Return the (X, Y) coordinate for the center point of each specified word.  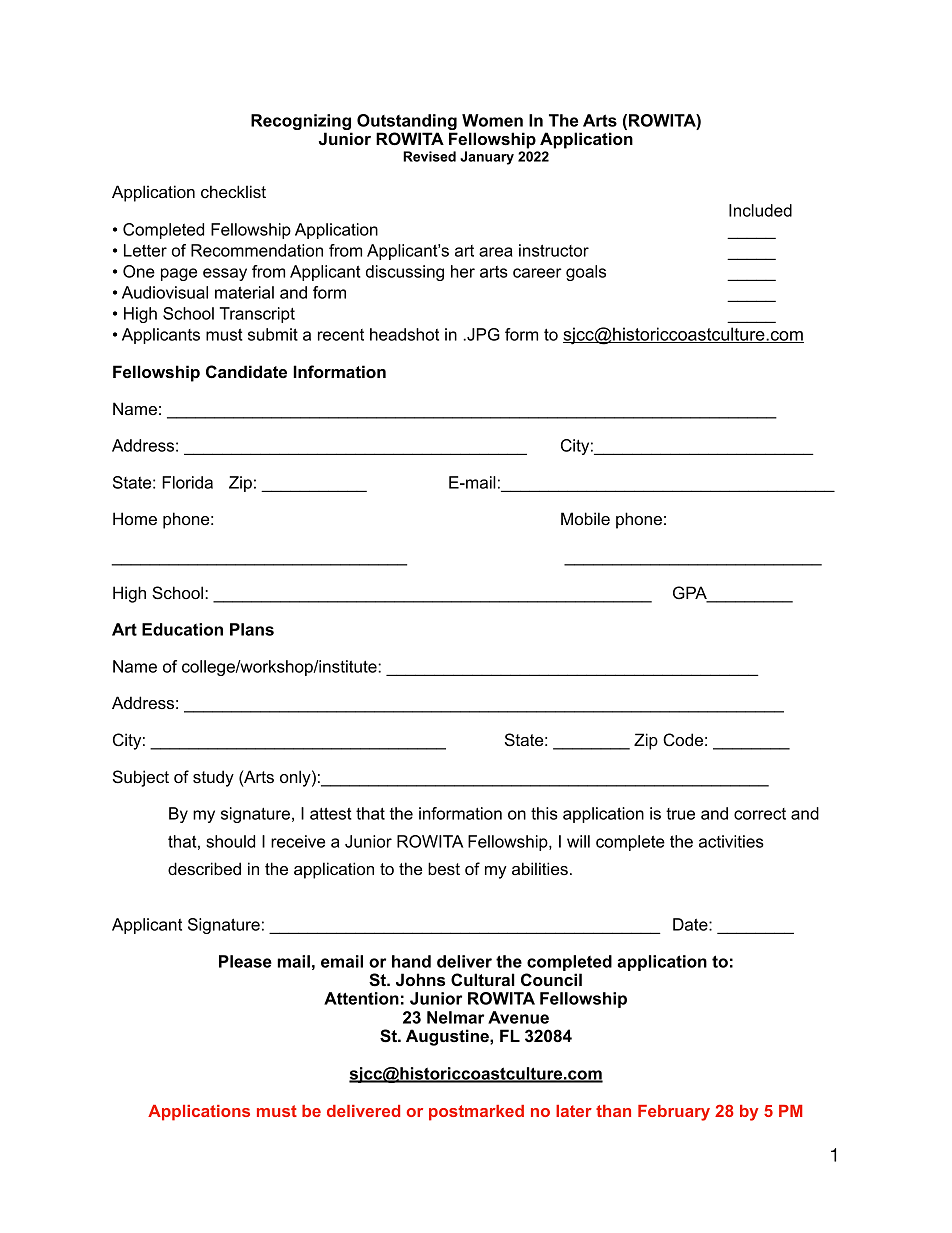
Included (760, 210)
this (544, 813)
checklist (233, 191)
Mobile (585, 518)
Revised (429, 156)
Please (245, 961)
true (680, 814)
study (213, 778)
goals (586, 273)
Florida (187, 482)
